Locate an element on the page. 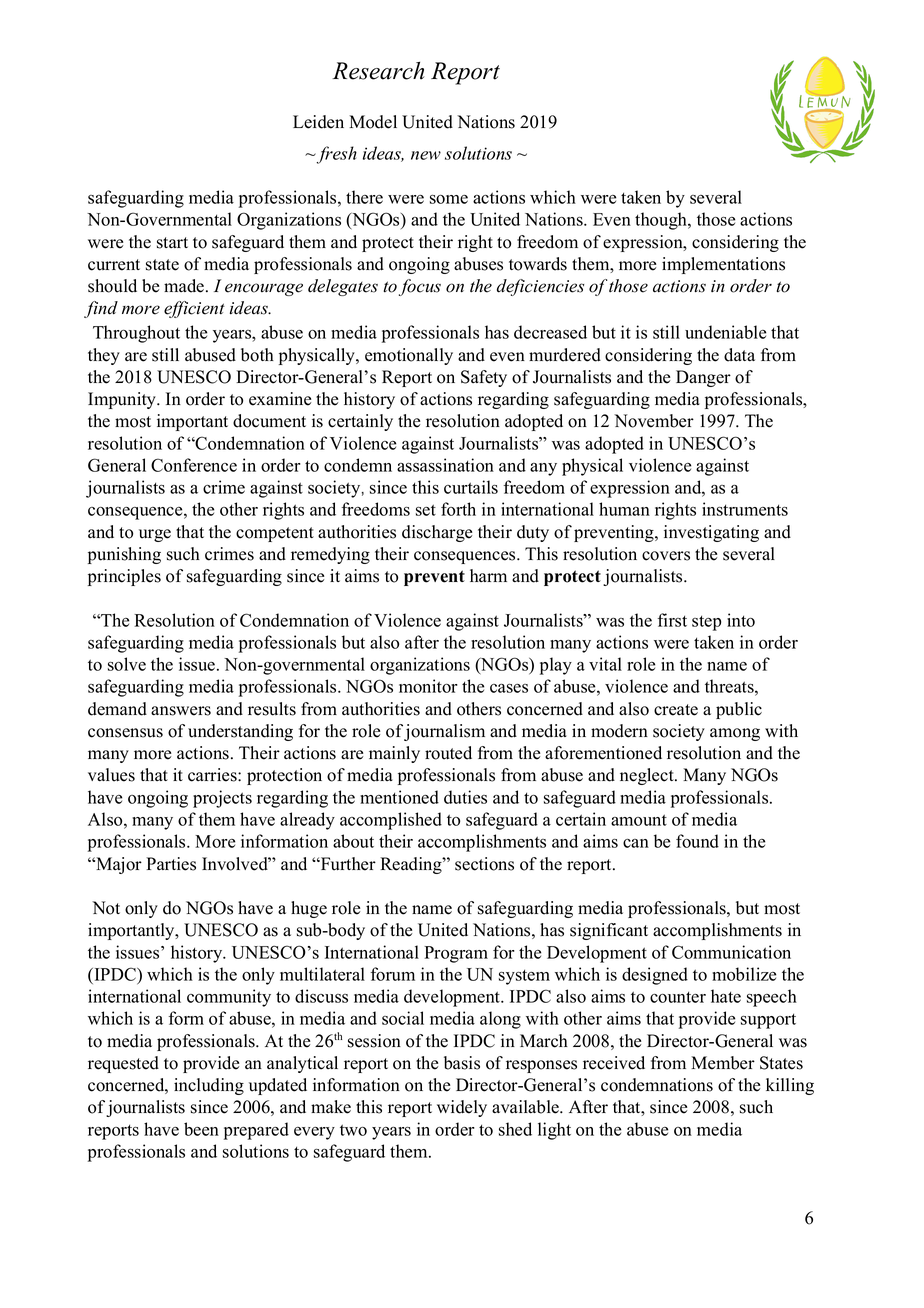  widely is located at coordinates (462, 1108).
